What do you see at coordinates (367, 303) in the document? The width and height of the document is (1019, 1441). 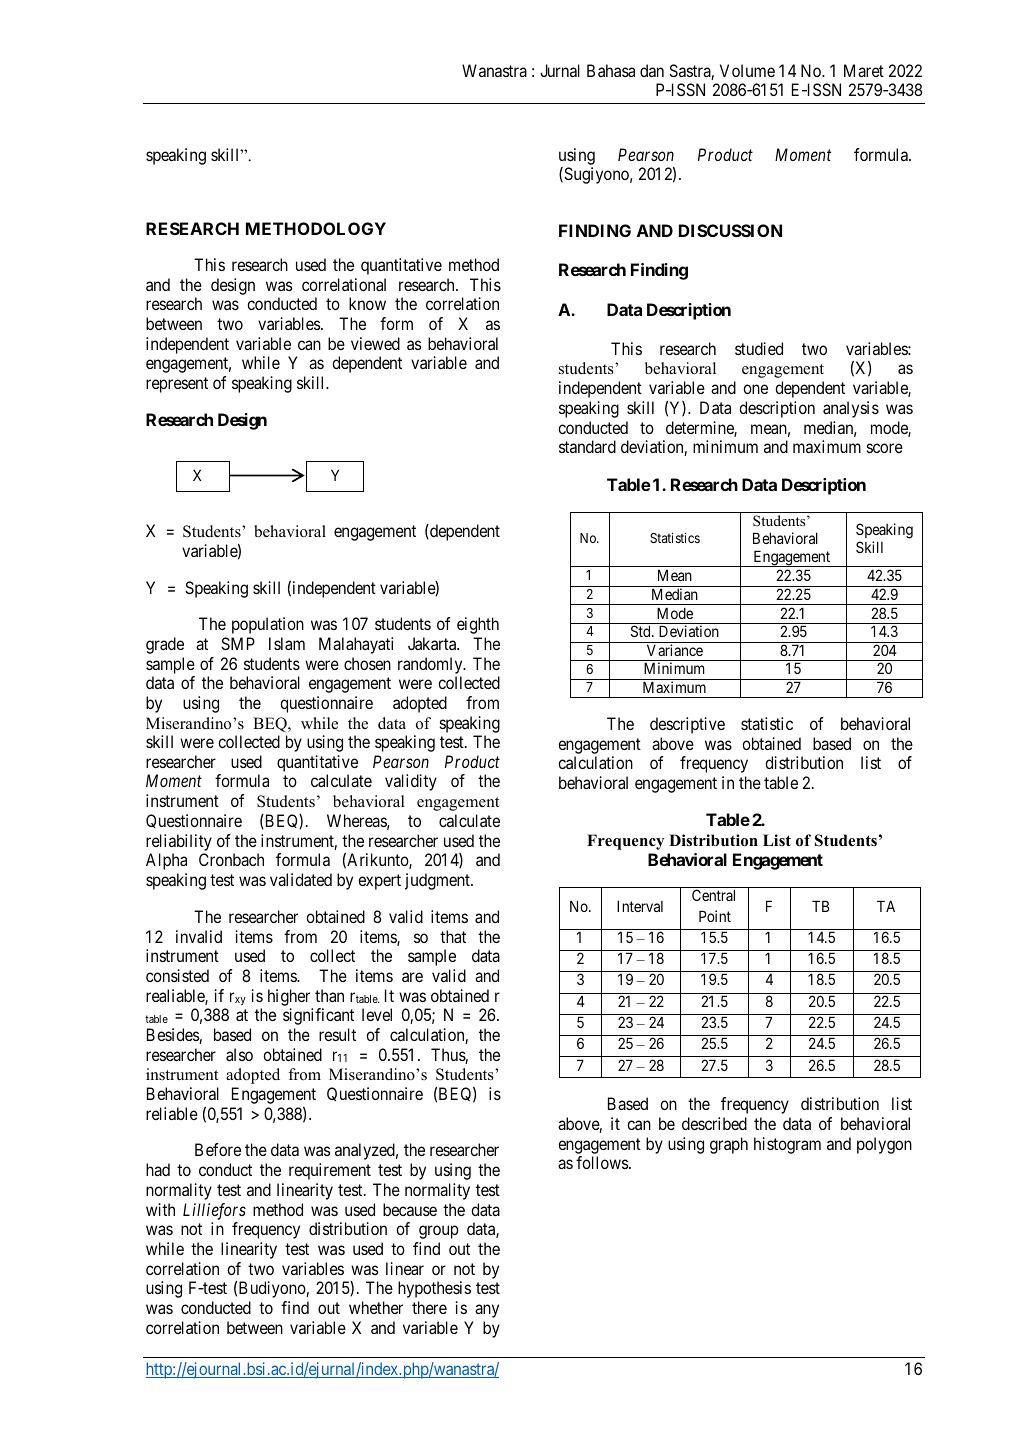 I see `know` at bounding box center [367, 303].
